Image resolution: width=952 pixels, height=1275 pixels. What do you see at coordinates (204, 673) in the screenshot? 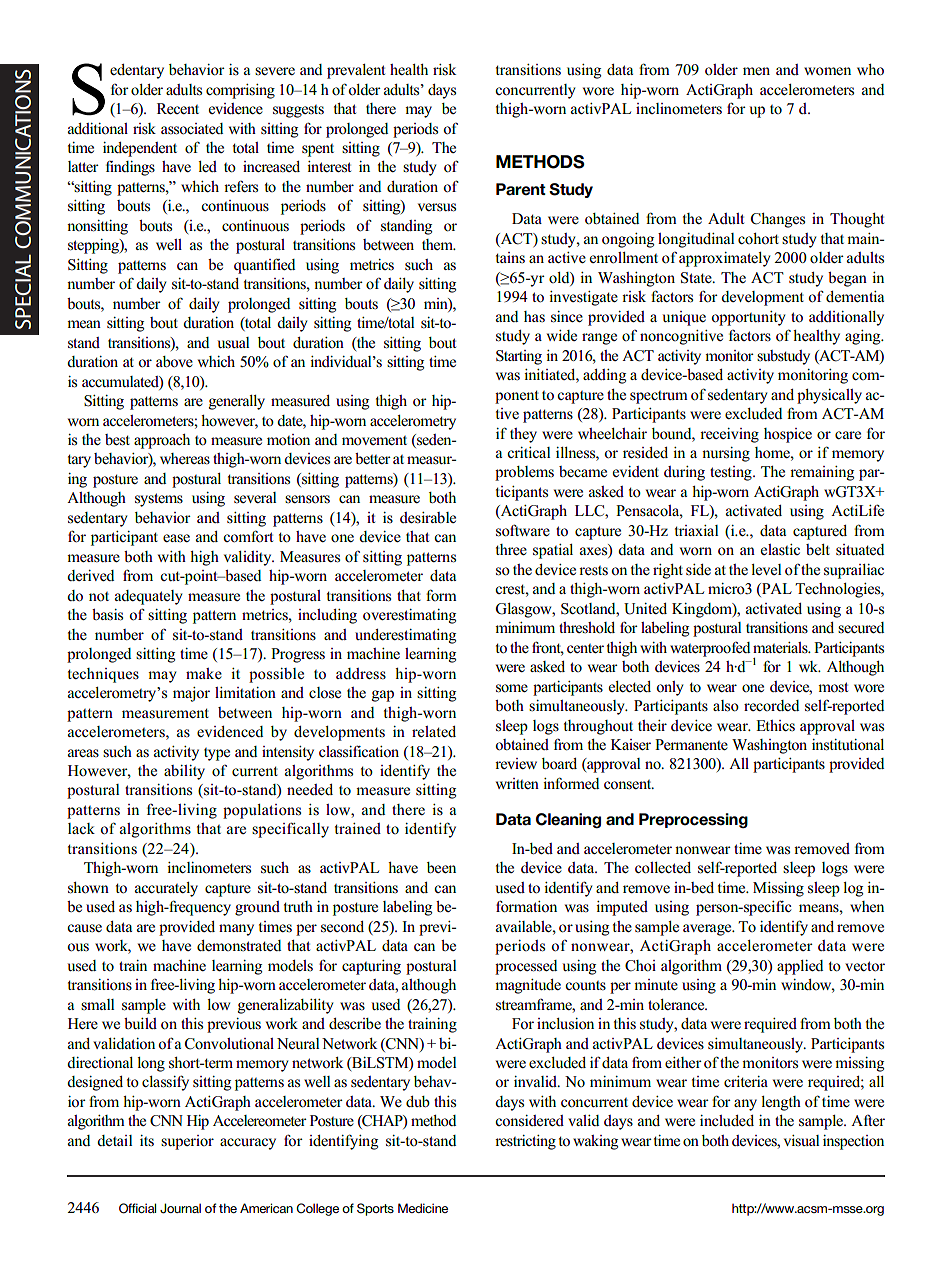
I see `make` at bounding box center [204, 673].
